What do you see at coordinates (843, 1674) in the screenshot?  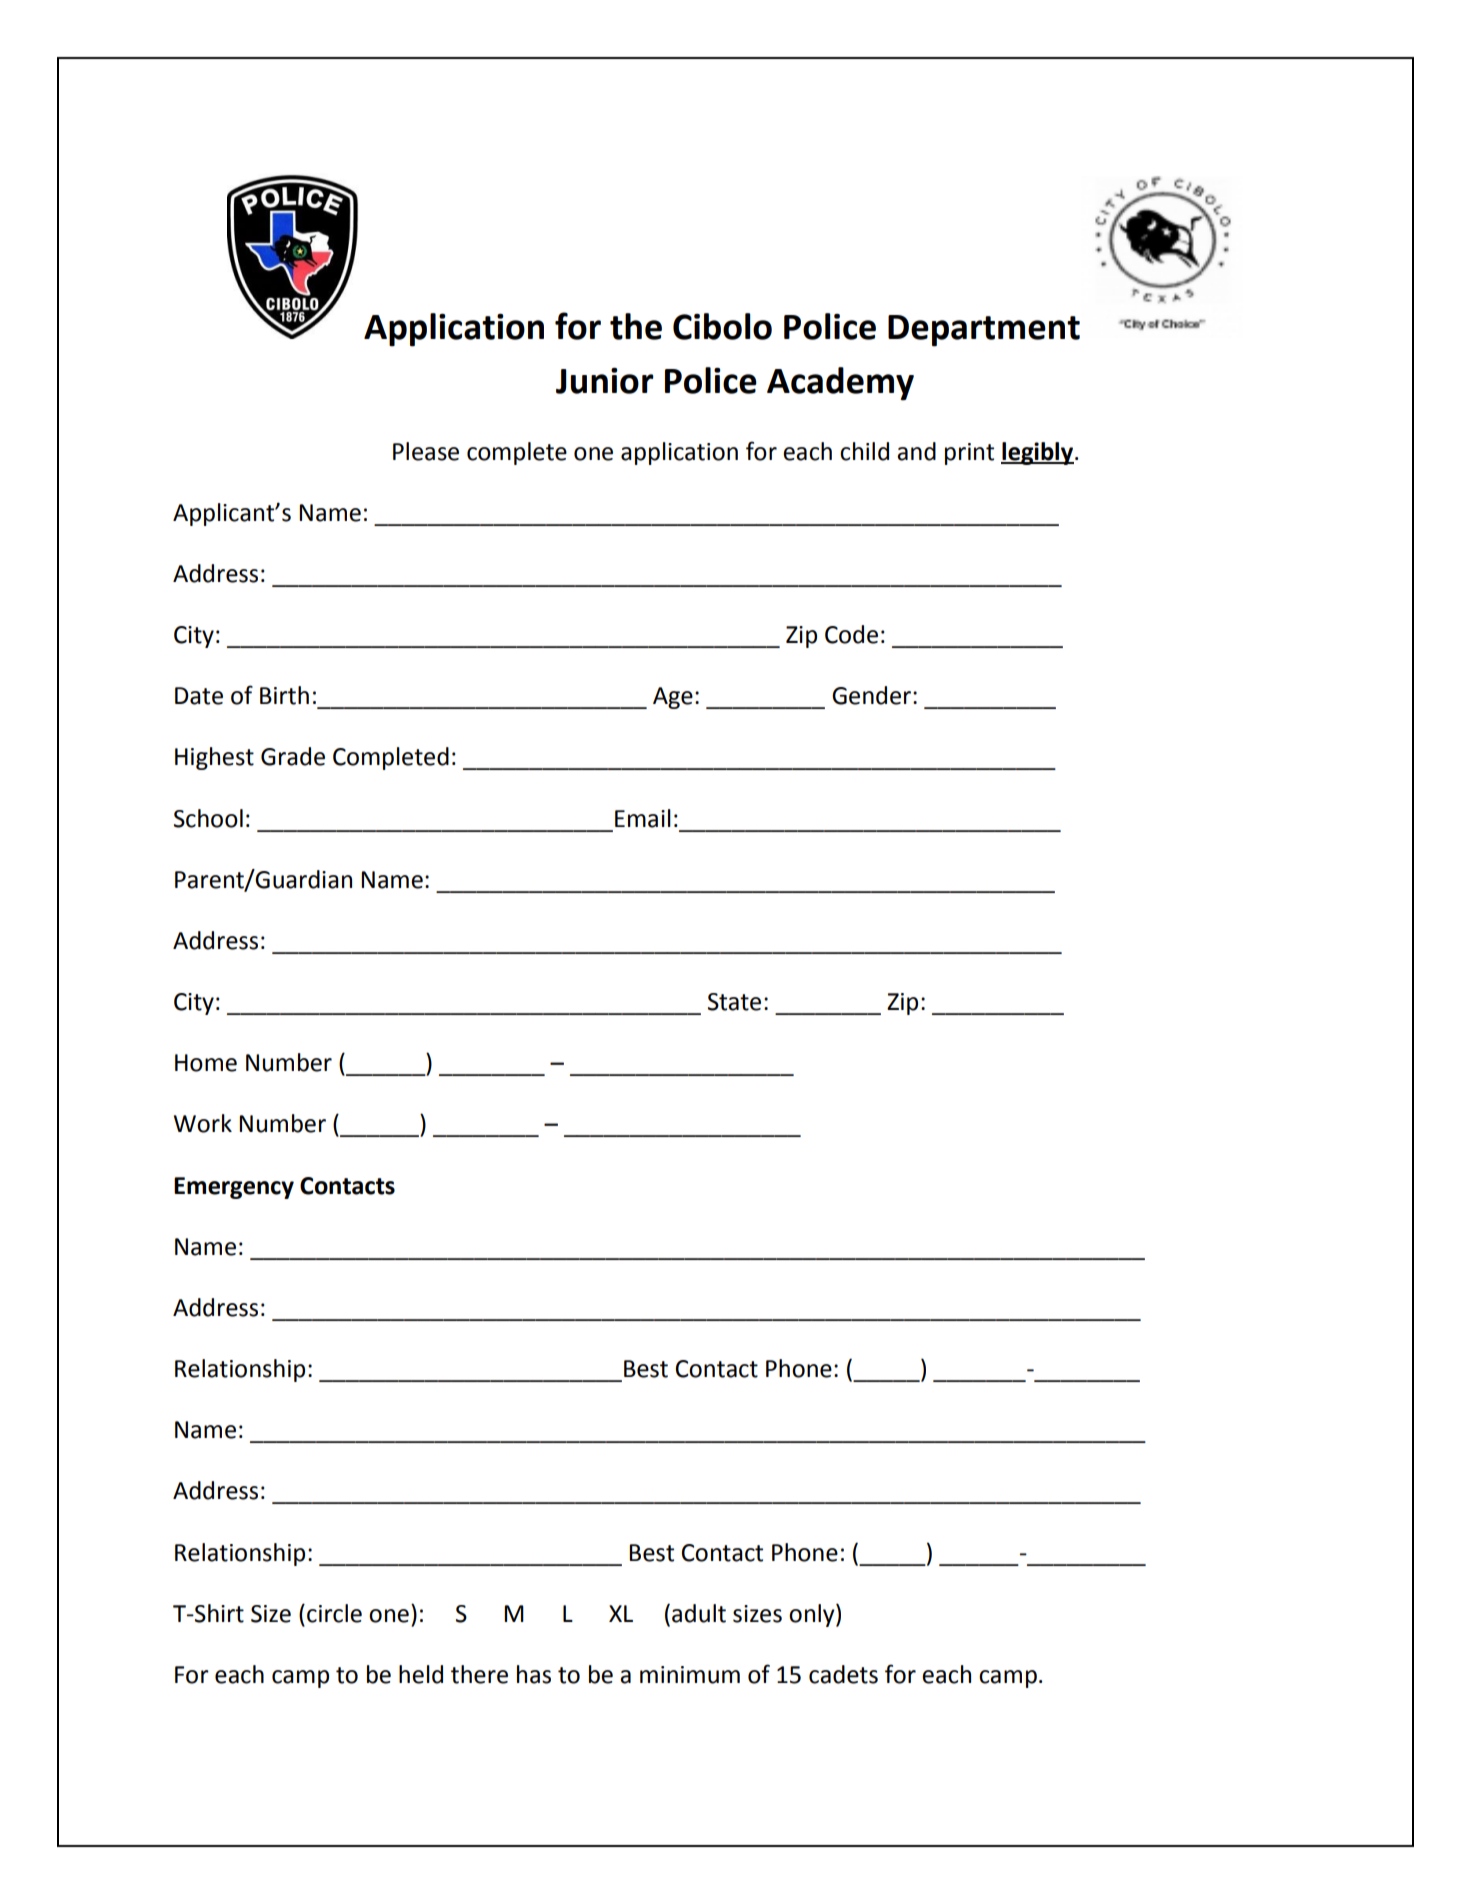 I see `cadets` at bounding box center [843, 1674].
